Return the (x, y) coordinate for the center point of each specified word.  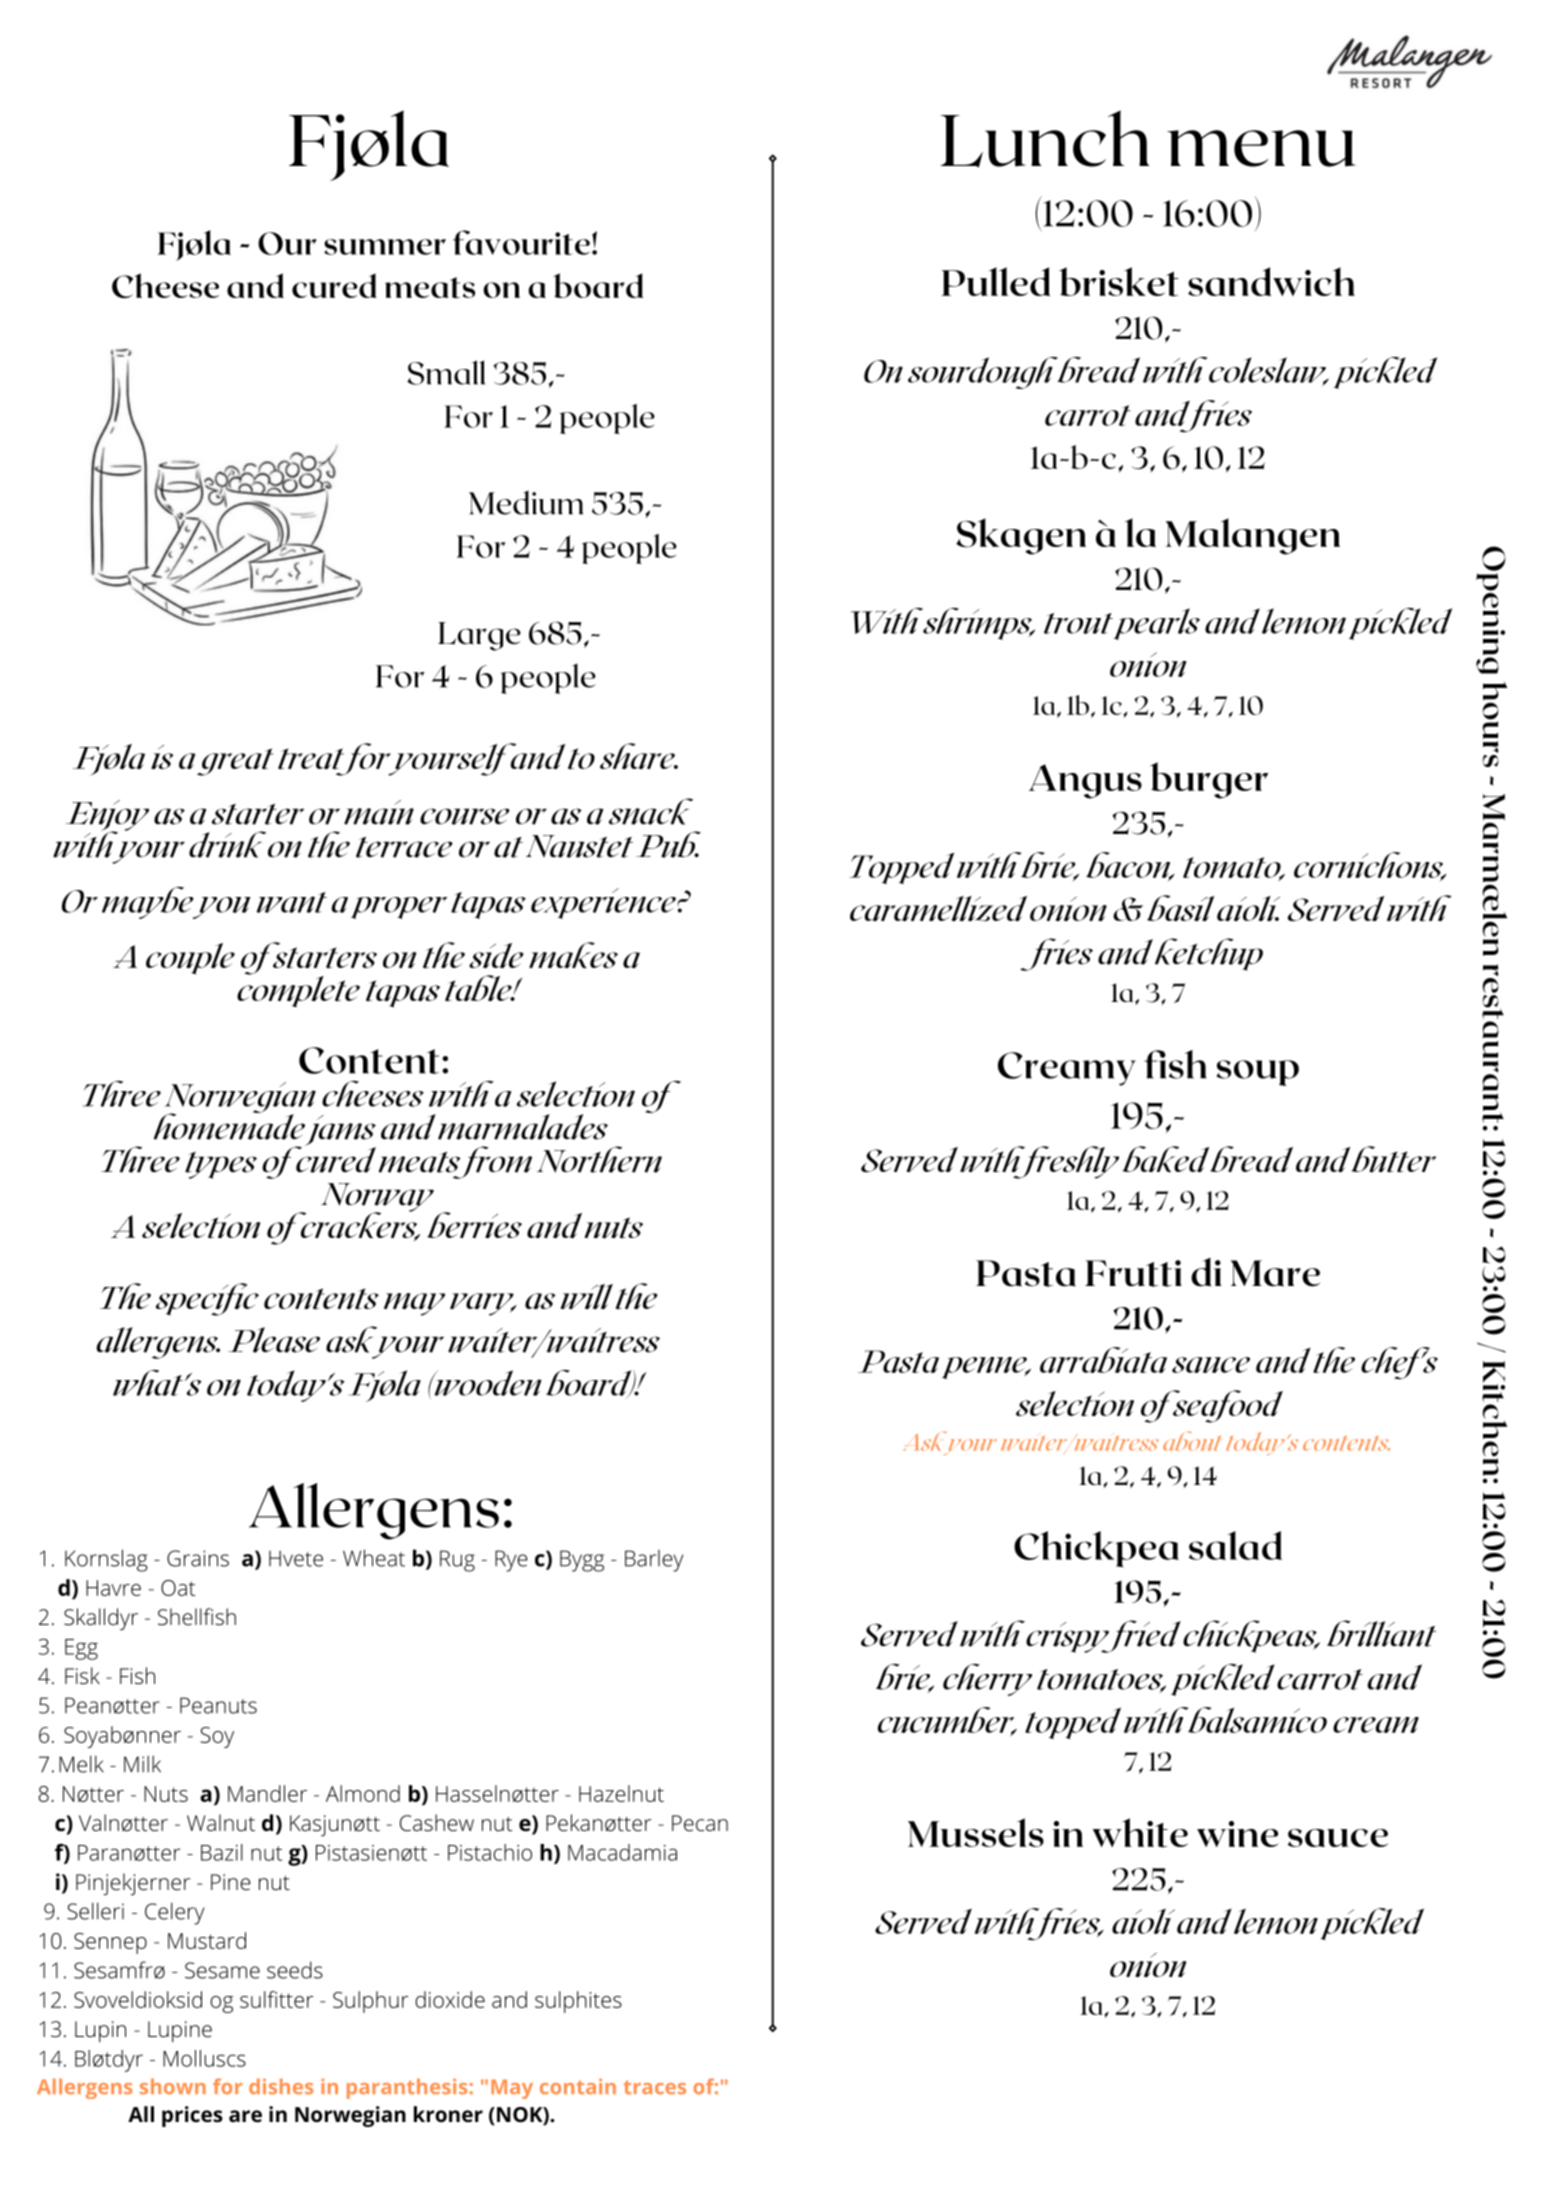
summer (385, 247)
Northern (599, 1159)
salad (1235, 1545)
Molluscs (204, 2058)
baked (1165, 1159)
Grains (198, 1558)
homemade (229, 1125)
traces (654, 2087)
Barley (654, 1561)
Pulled (995, 281)
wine (1238, 1834)
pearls (1157, 624)
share (638, 756)
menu (1261, 148)
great (235, 762)
